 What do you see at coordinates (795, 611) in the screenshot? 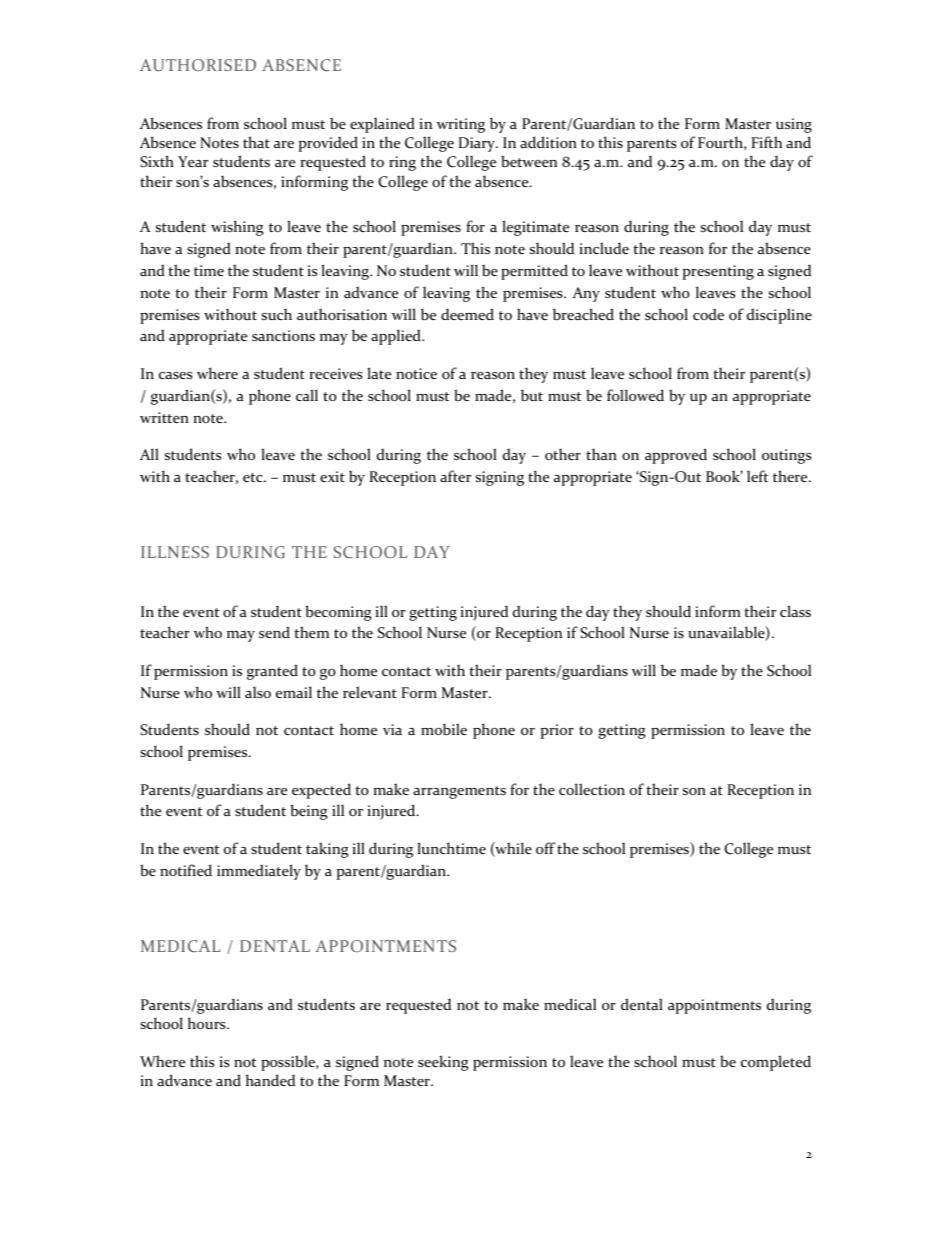
I see `class` at bounding box center [795, 611].
